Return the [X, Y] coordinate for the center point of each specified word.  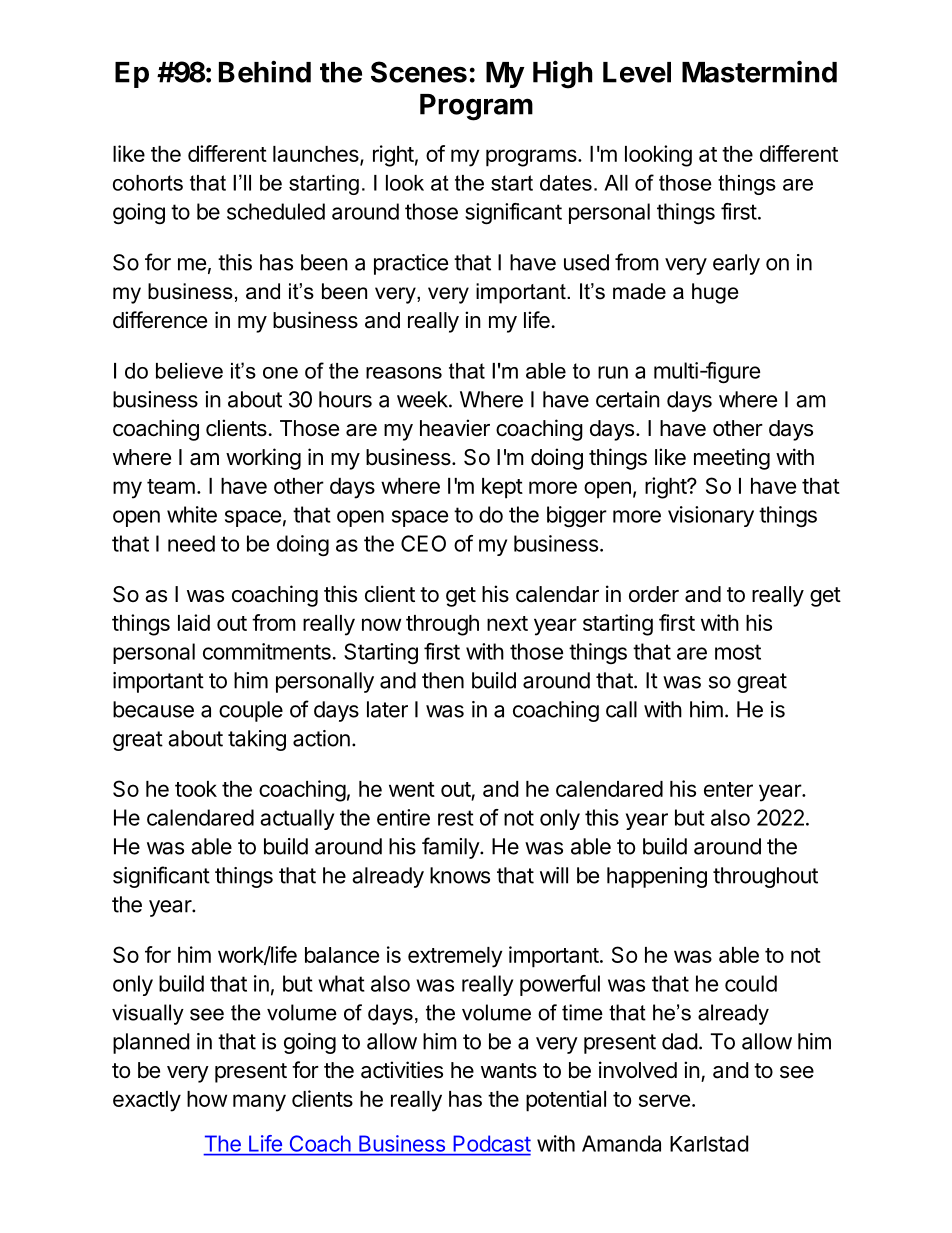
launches [317, 155]
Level [637, 72]
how [207, 1099]
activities [402, 1070]
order [654, 594]
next [507, 623]
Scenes [419, 72]
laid [194, 622]
